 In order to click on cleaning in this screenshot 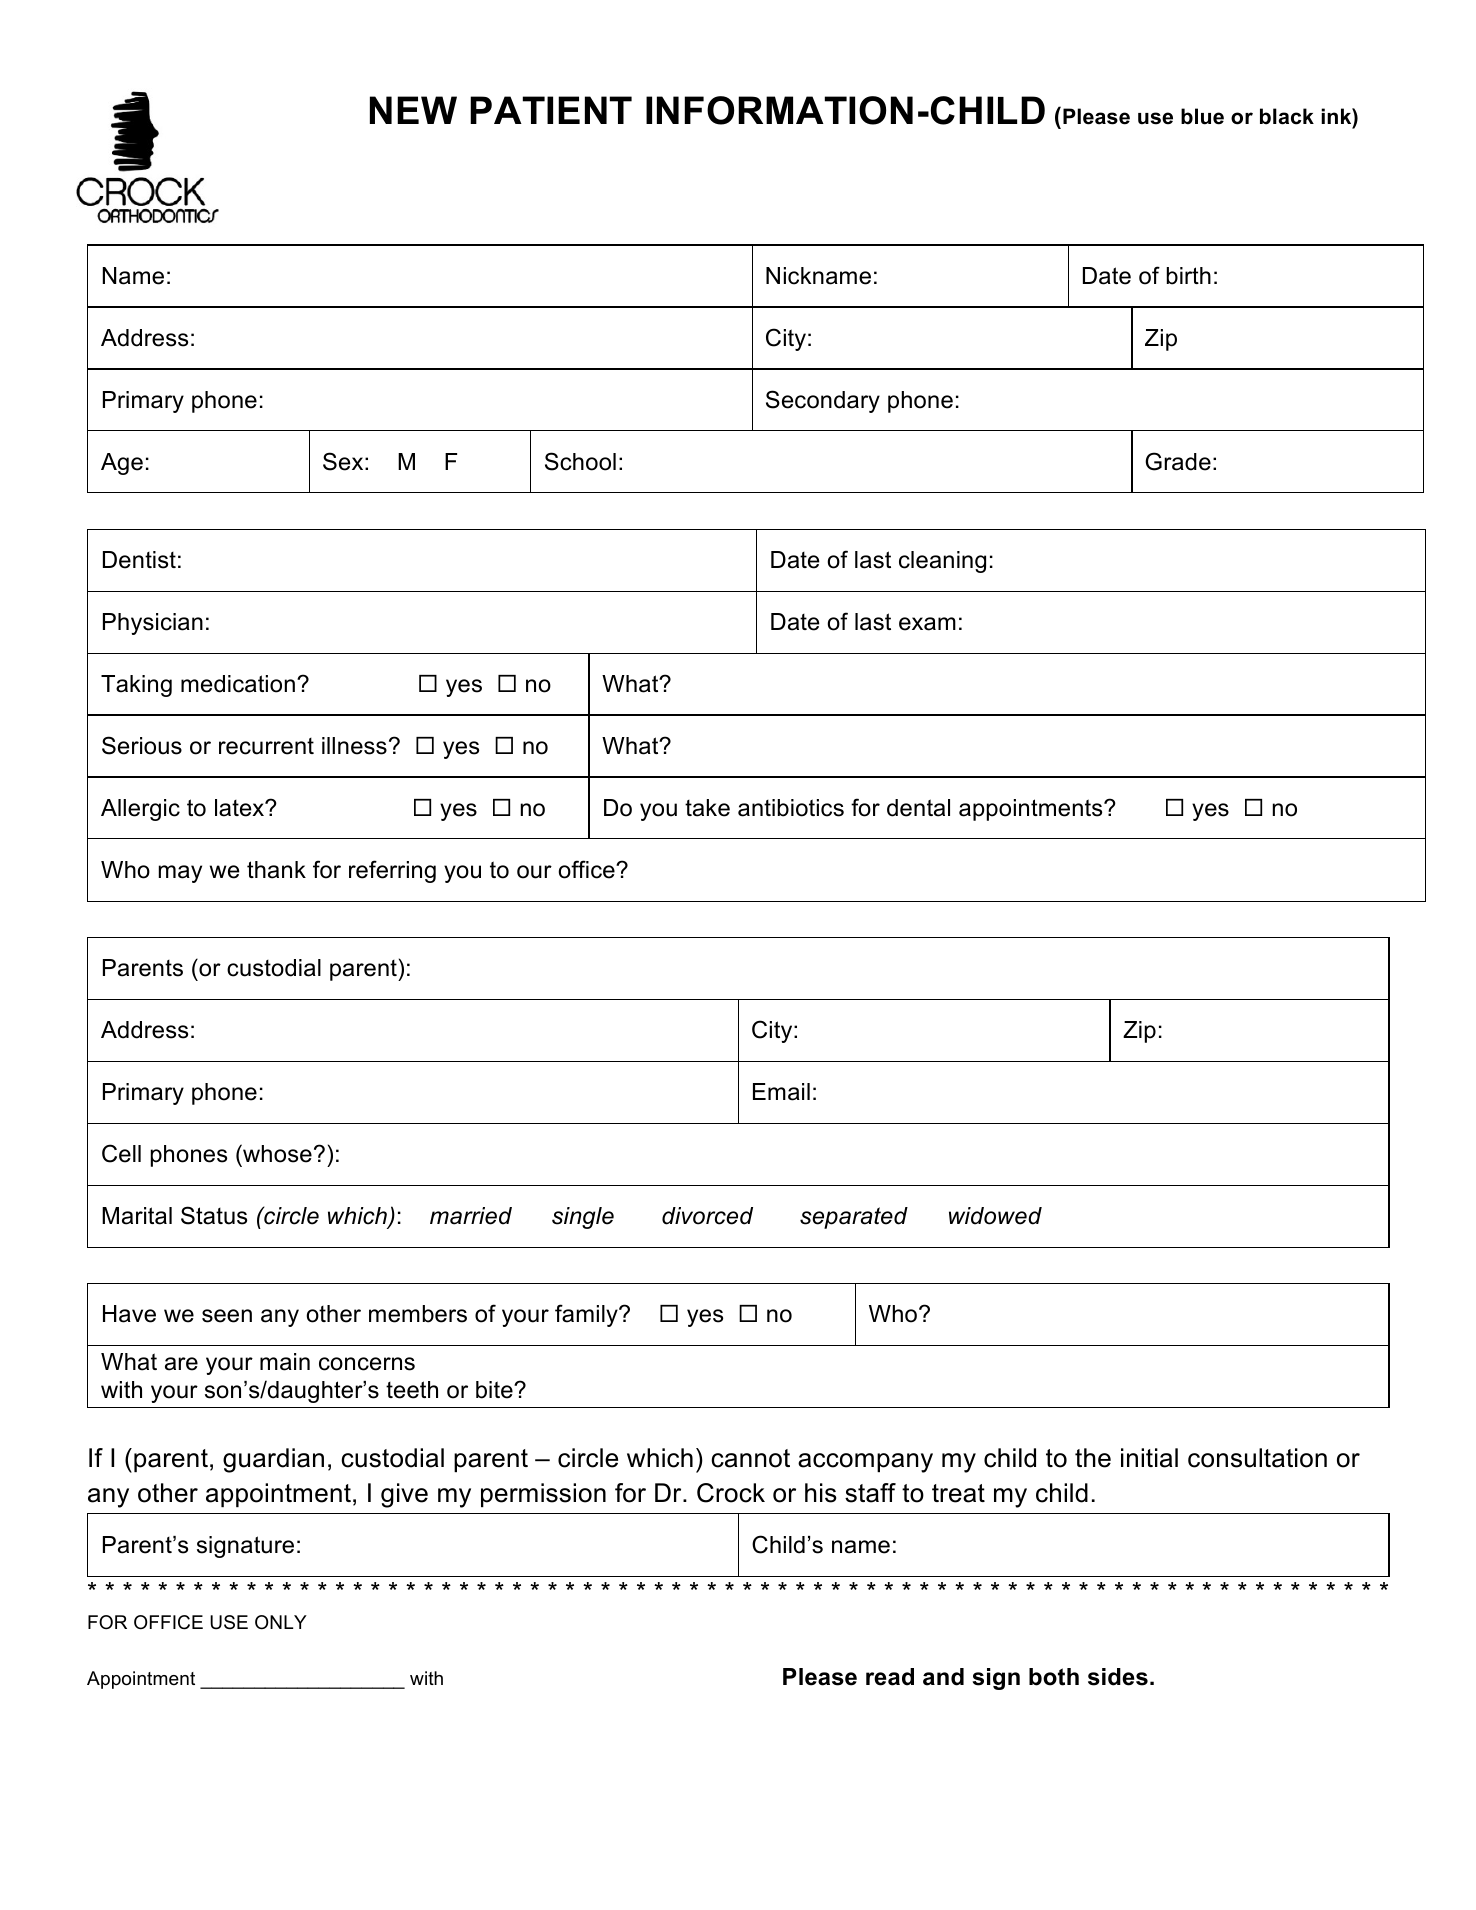, I will do `click(942, 562)`.
